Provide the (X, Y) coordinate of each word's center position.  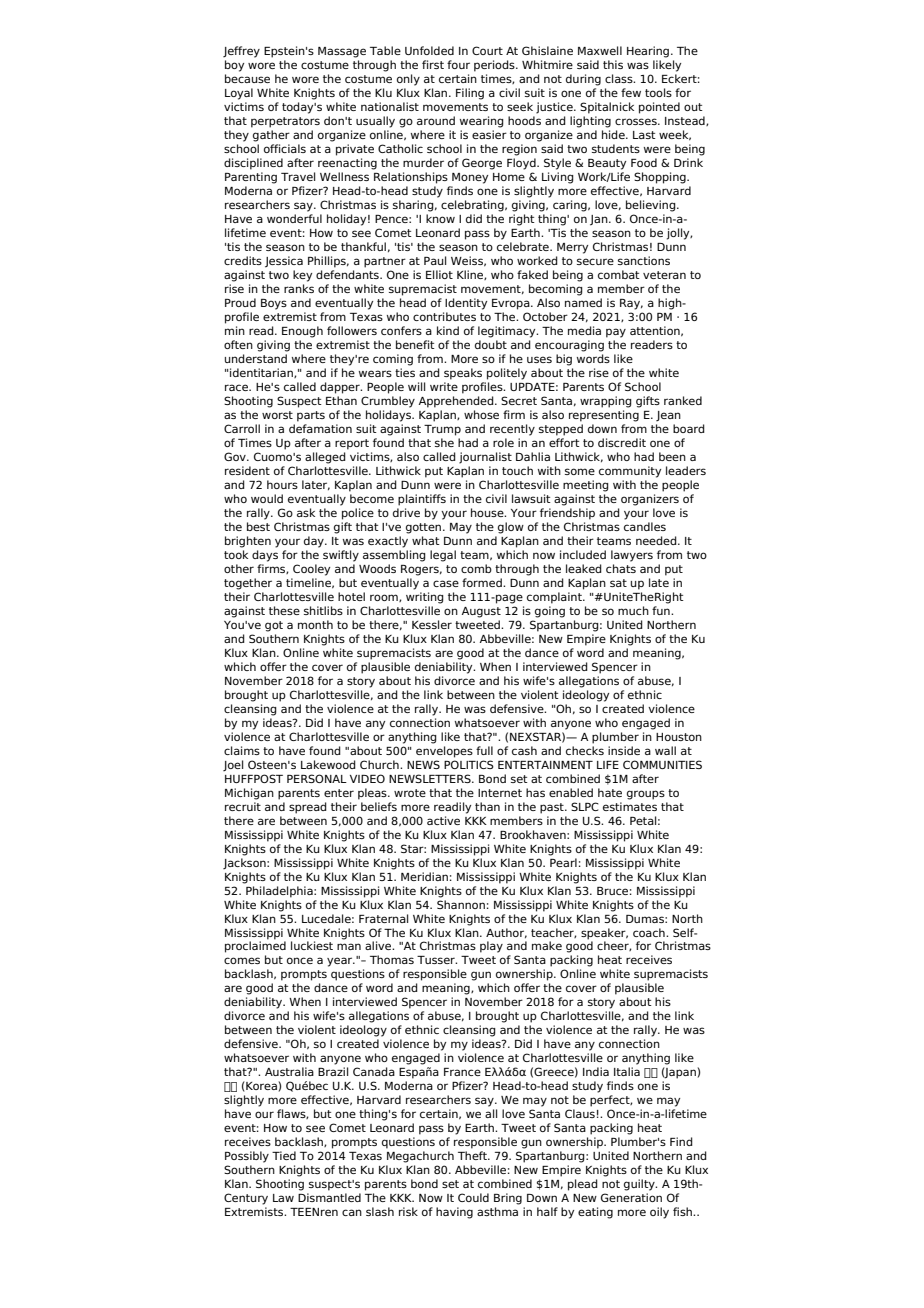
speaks (463, 374)
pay (616, 333)
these (284, 610)
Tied (284, 1155)
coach (650, 932)
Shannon (461, 903)
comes (242, 960)
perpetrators (285, 122)
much (633, 610)
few (631, 92)
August (481, 612)
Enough (302, 332)
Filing (470, 94)
